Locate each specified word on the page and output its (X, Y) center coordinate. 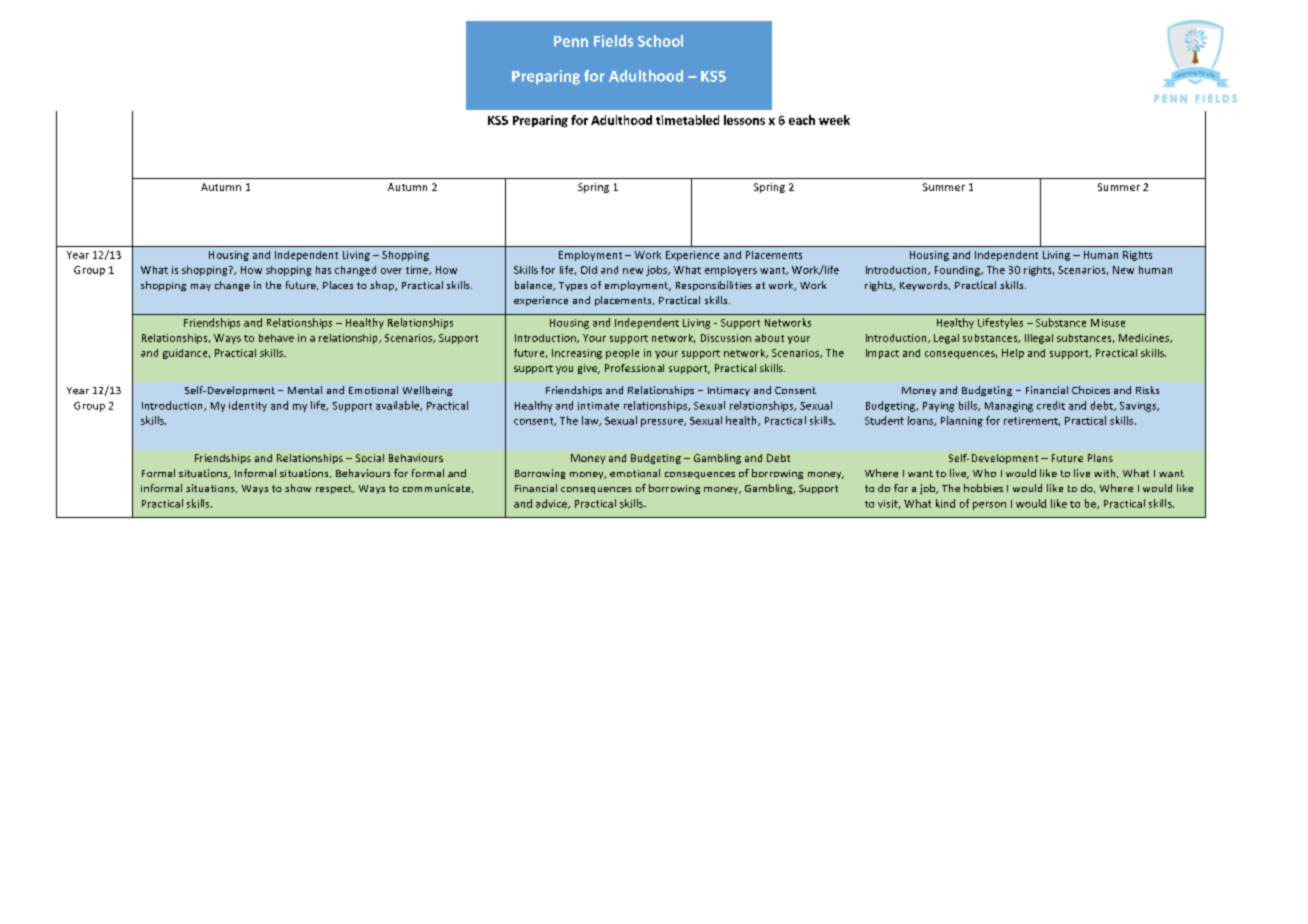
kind (945, 503)
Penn (571, 41)
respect (335, 489)
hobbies (983, 488)
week (834, 120)
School (660, 41)
